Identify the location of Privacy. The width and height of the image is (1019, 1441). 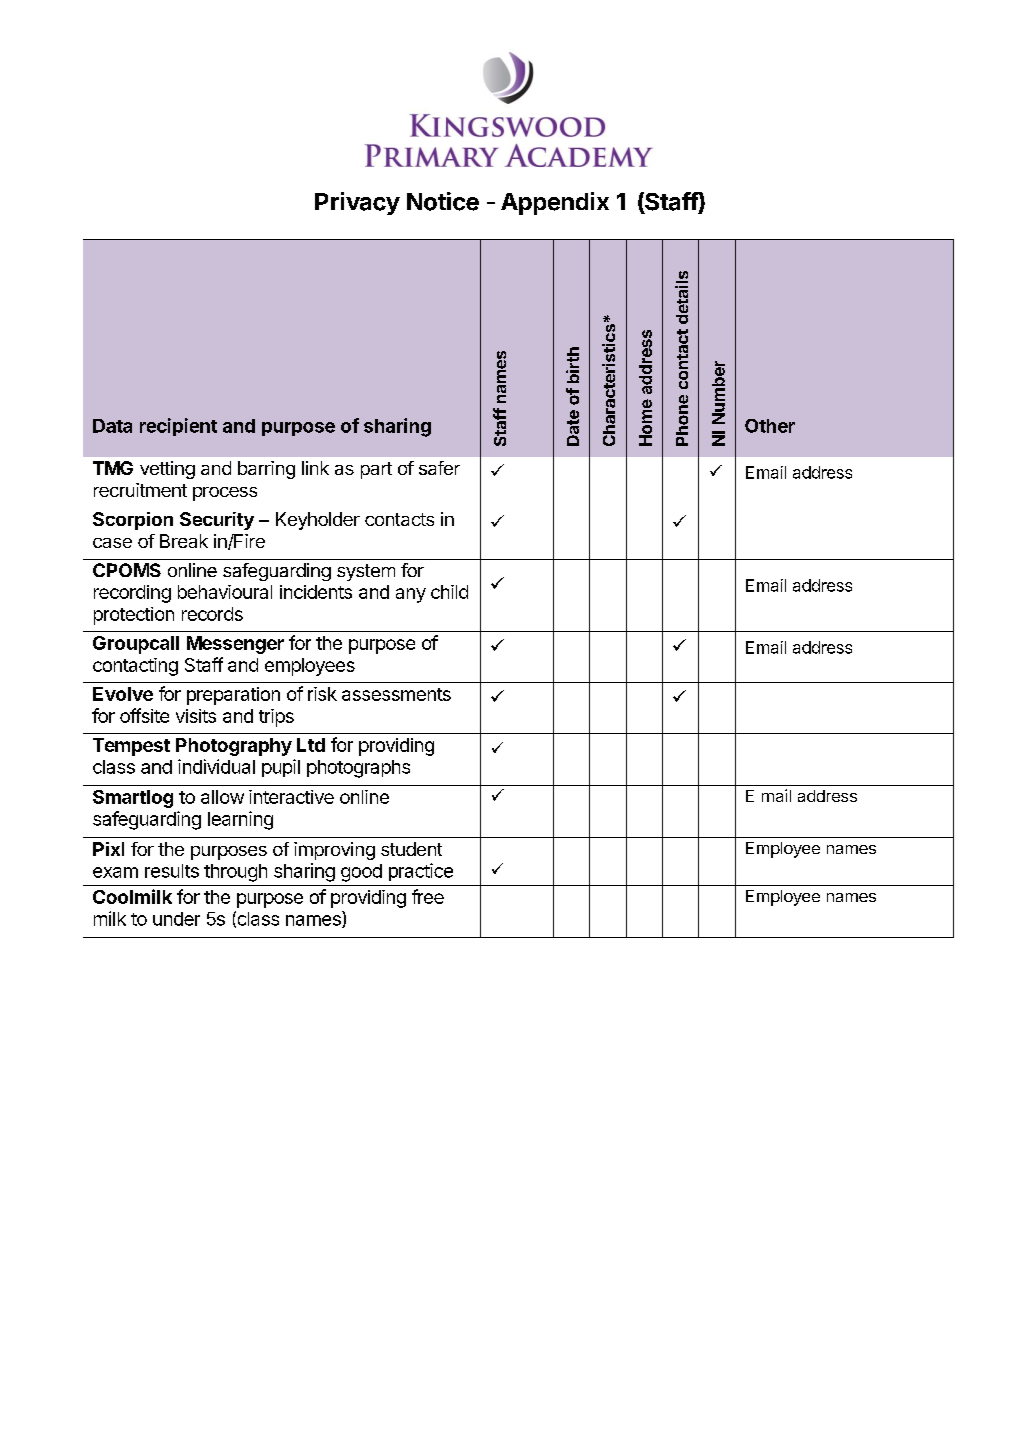
(357, 203).
